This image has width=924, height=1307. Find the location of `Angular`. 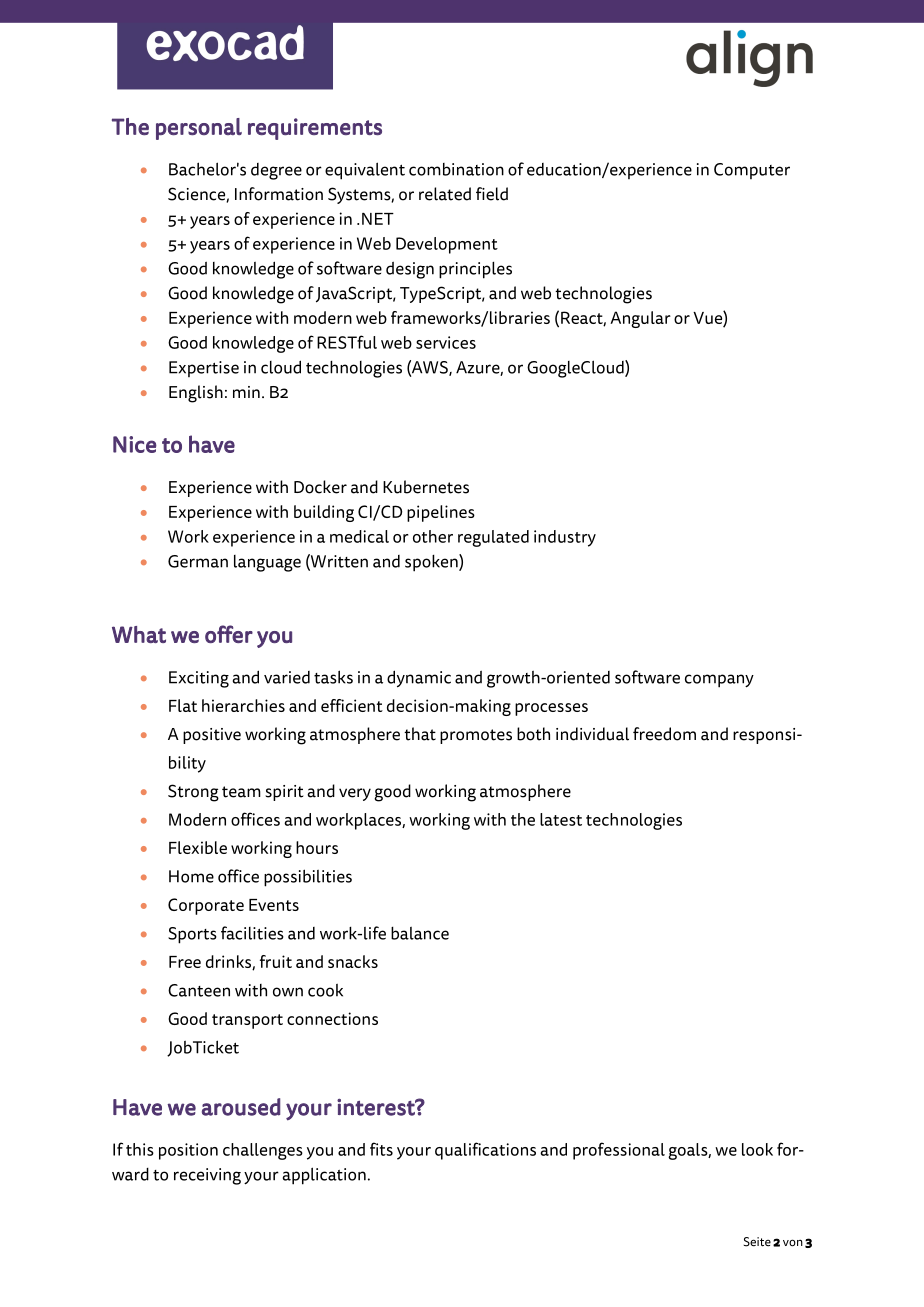

Angular is located at coordinates (640, 319).
